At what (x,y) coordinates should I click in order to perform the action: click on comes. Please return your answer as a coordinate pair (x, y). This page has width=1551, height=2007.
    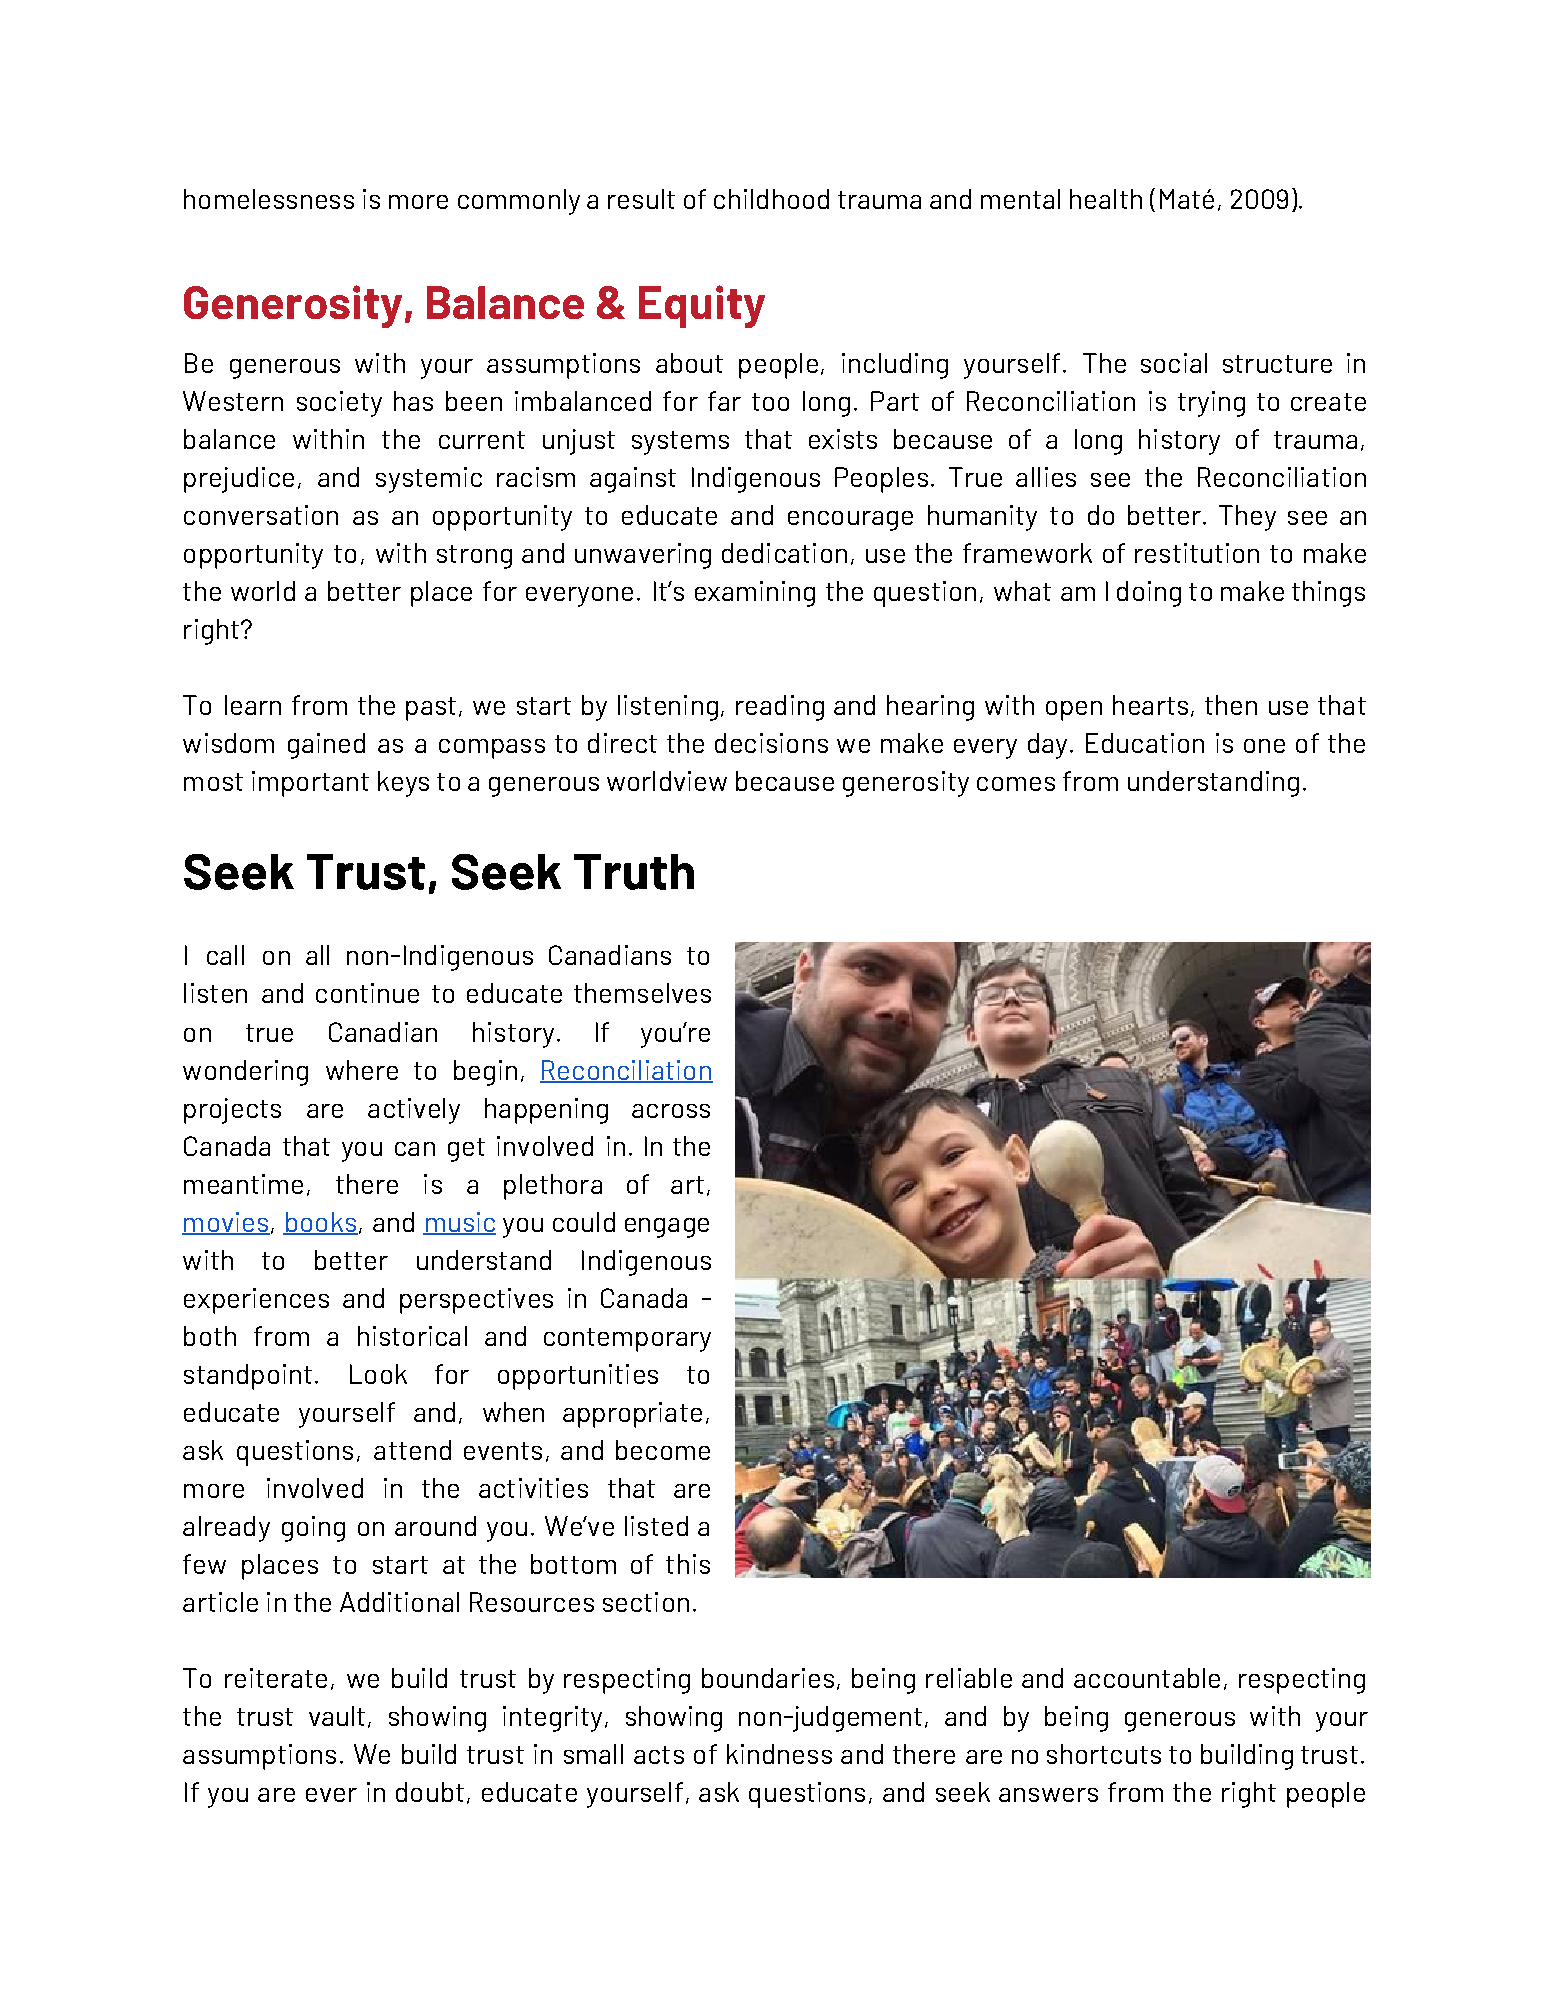
    Looking at the image, I should click on (1016, 784).
